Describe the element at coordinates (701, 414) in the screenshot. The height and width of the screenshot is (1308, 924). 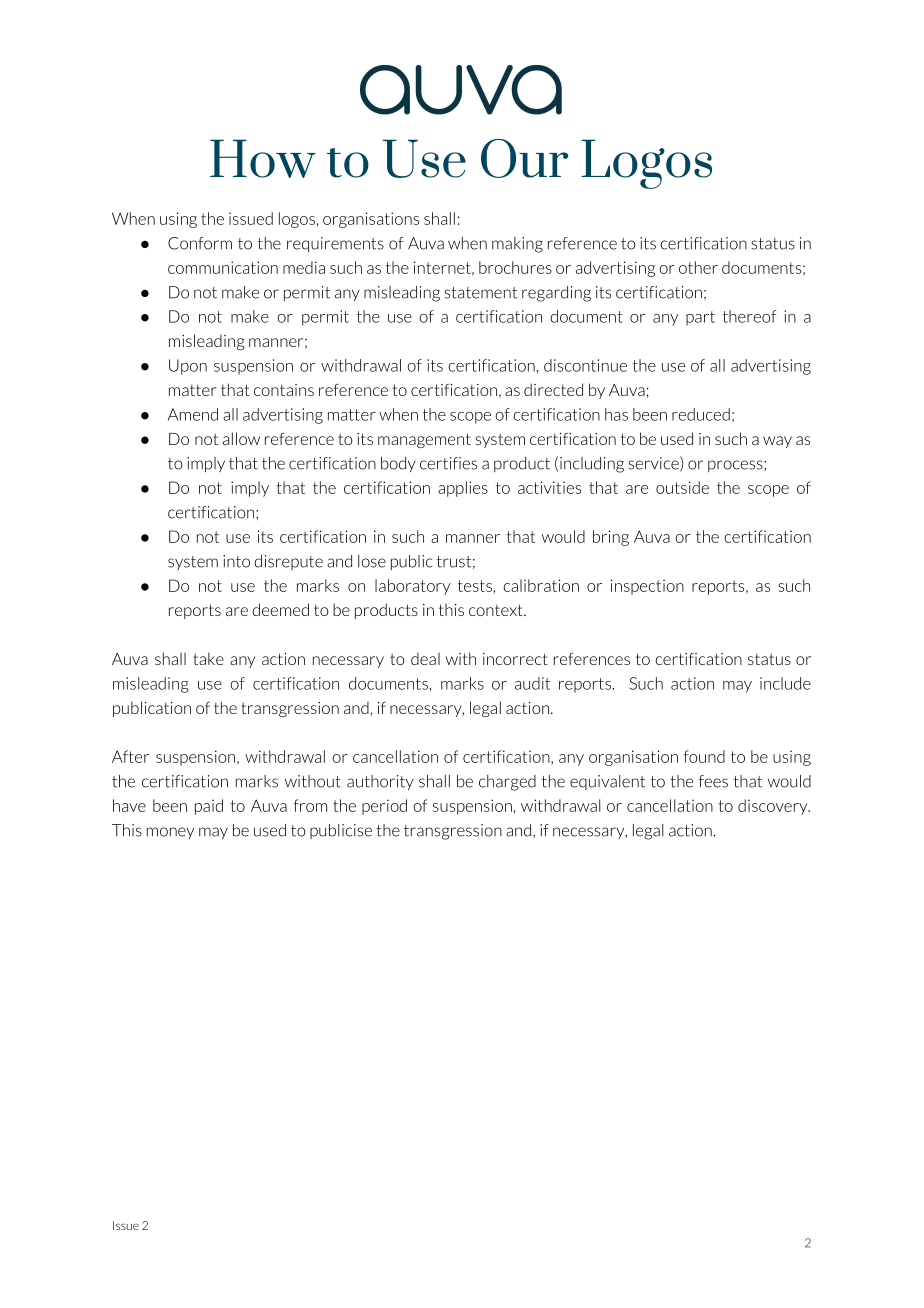
I see `reduced` at that location.
